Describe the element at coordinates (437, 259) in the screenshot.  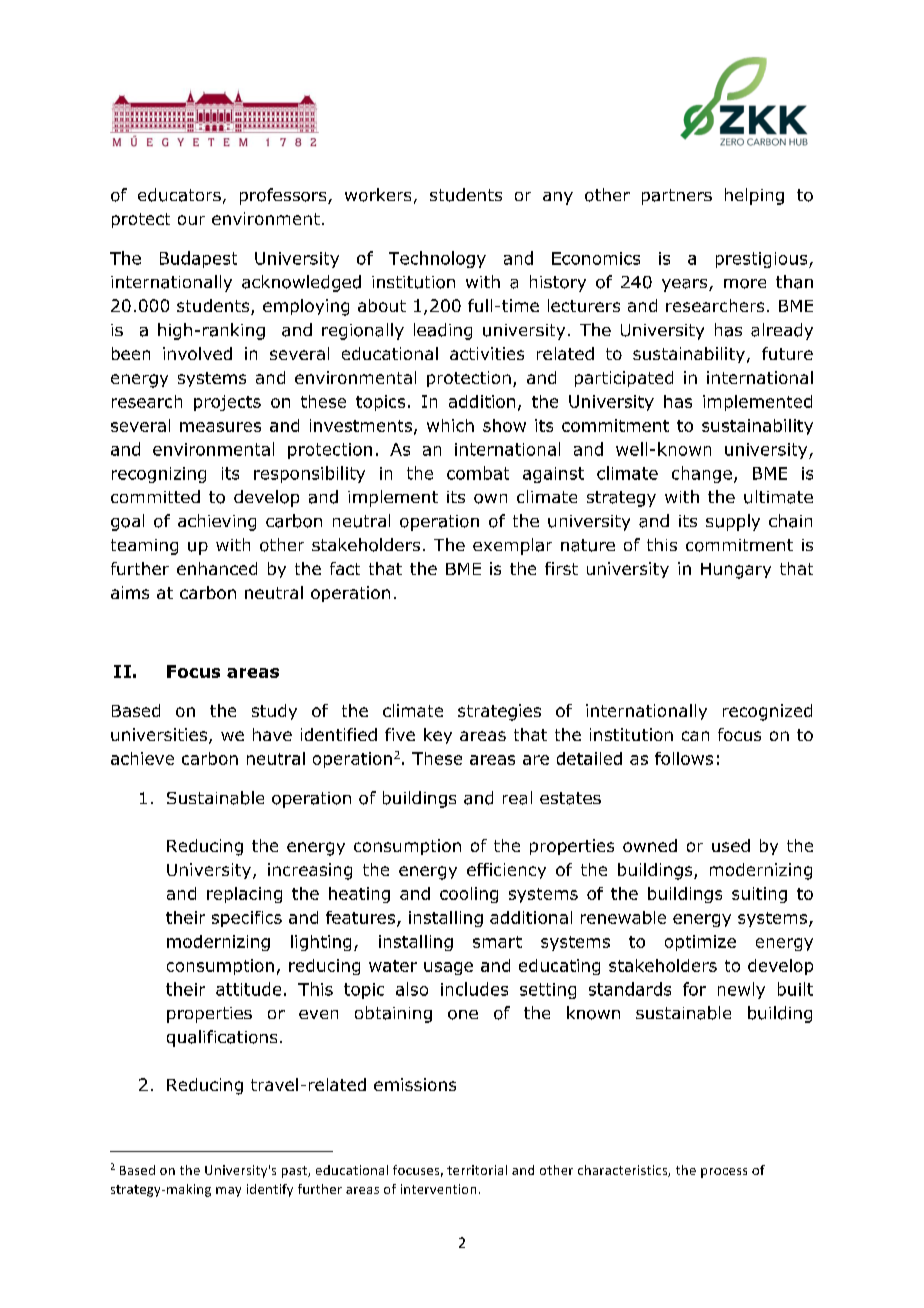
I see `Technology` at that location.
